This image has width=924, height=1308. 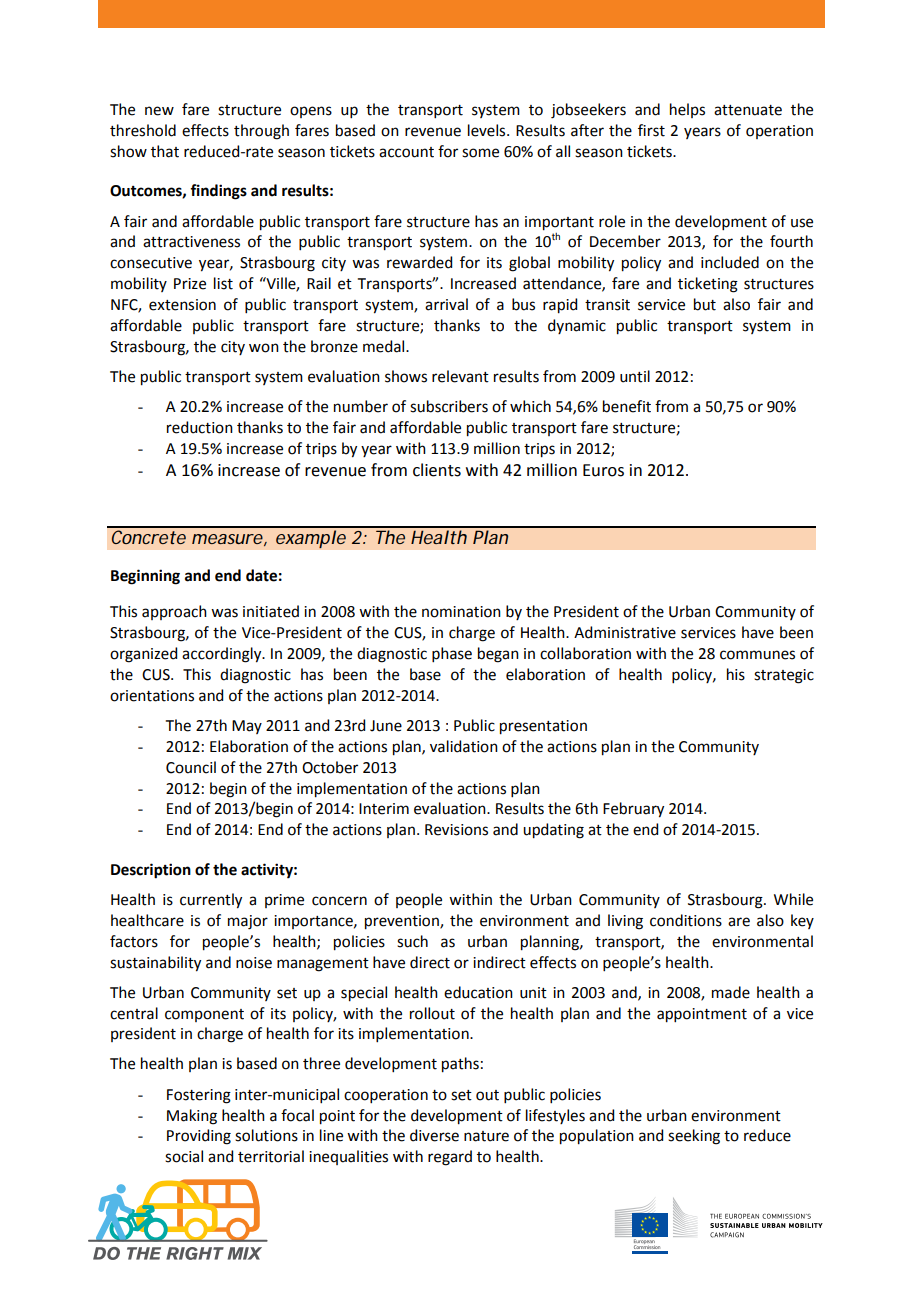 I want to click on reduction, so click(x=200, y=427).
